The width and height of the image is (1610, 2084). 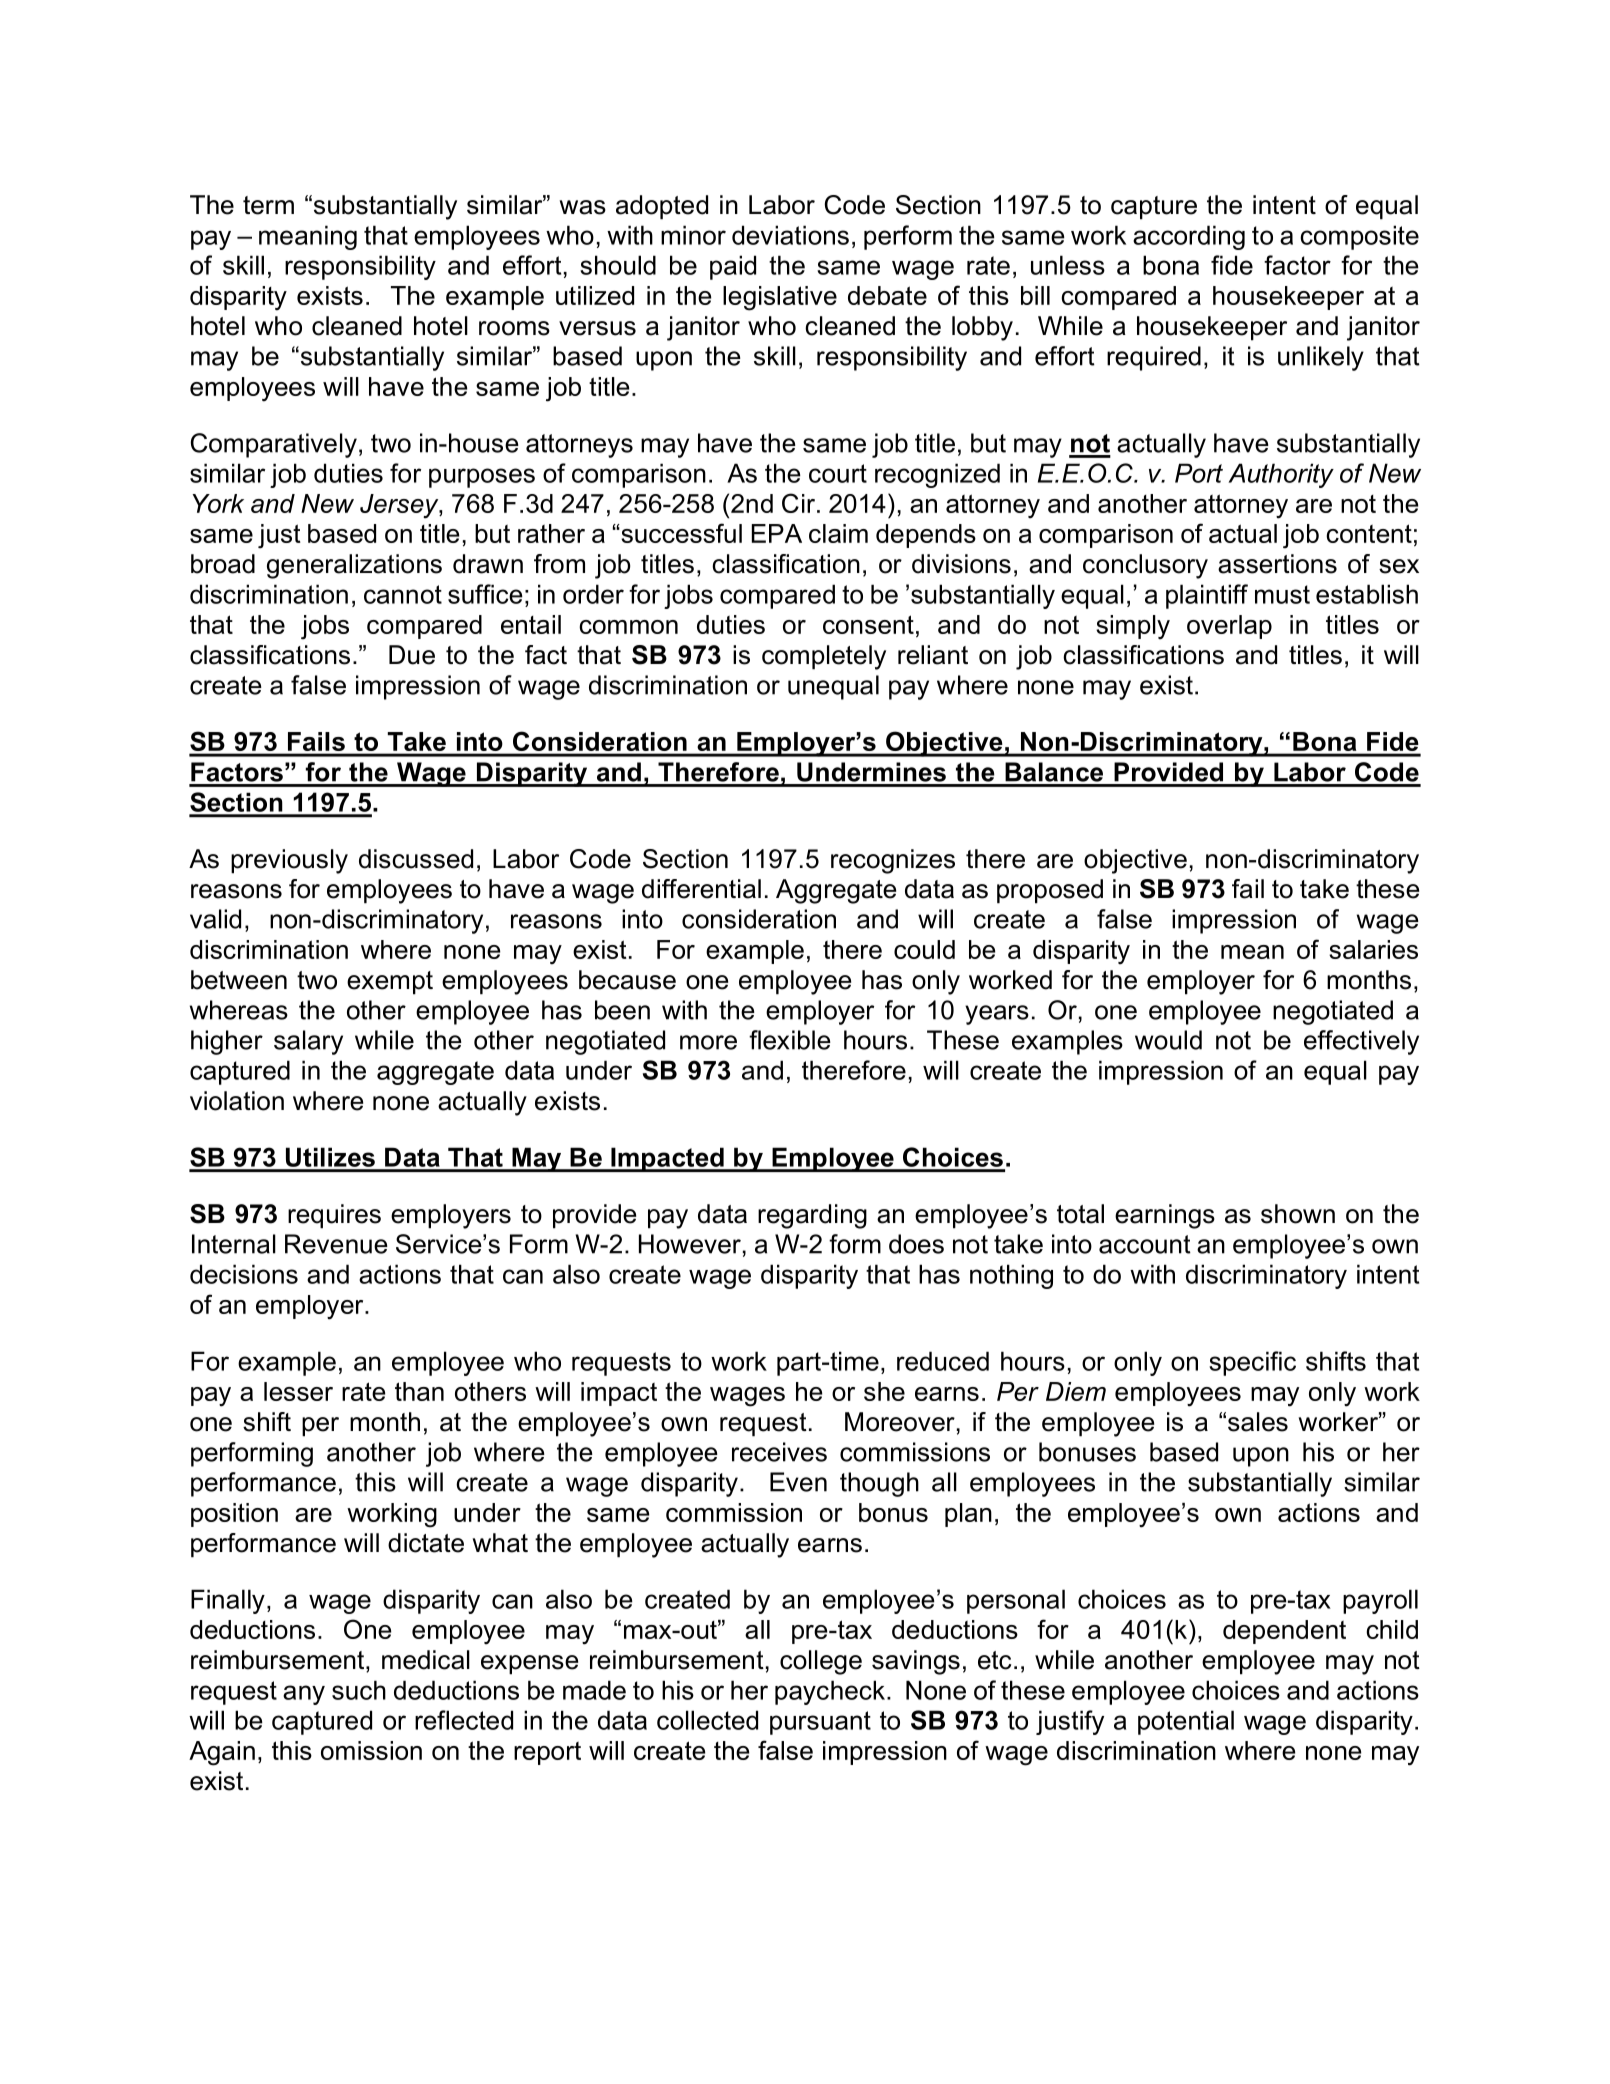 What do you see at coordinates (820, 1723) in the image?
I see `pursuant` at bounding box center [820, 1723].
